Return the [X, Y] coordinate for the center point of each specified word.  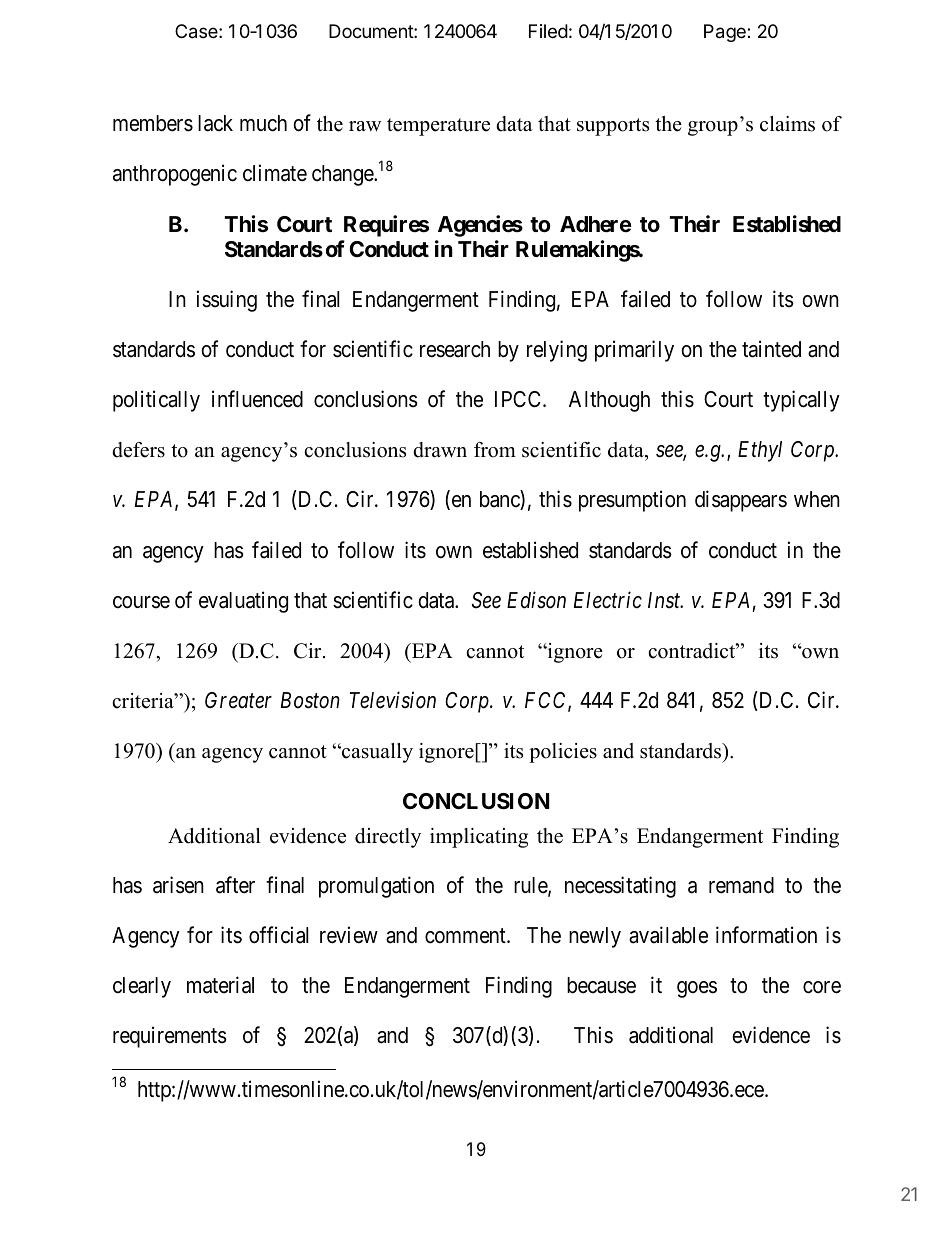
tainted [771, 349]
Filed [548, 31]
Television [393, 700]
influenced [257, 399]
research [455, 349]
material [220, 985]
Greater [238, 700]
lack [215, 123]
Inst [665, 600]
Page [726, 33]
